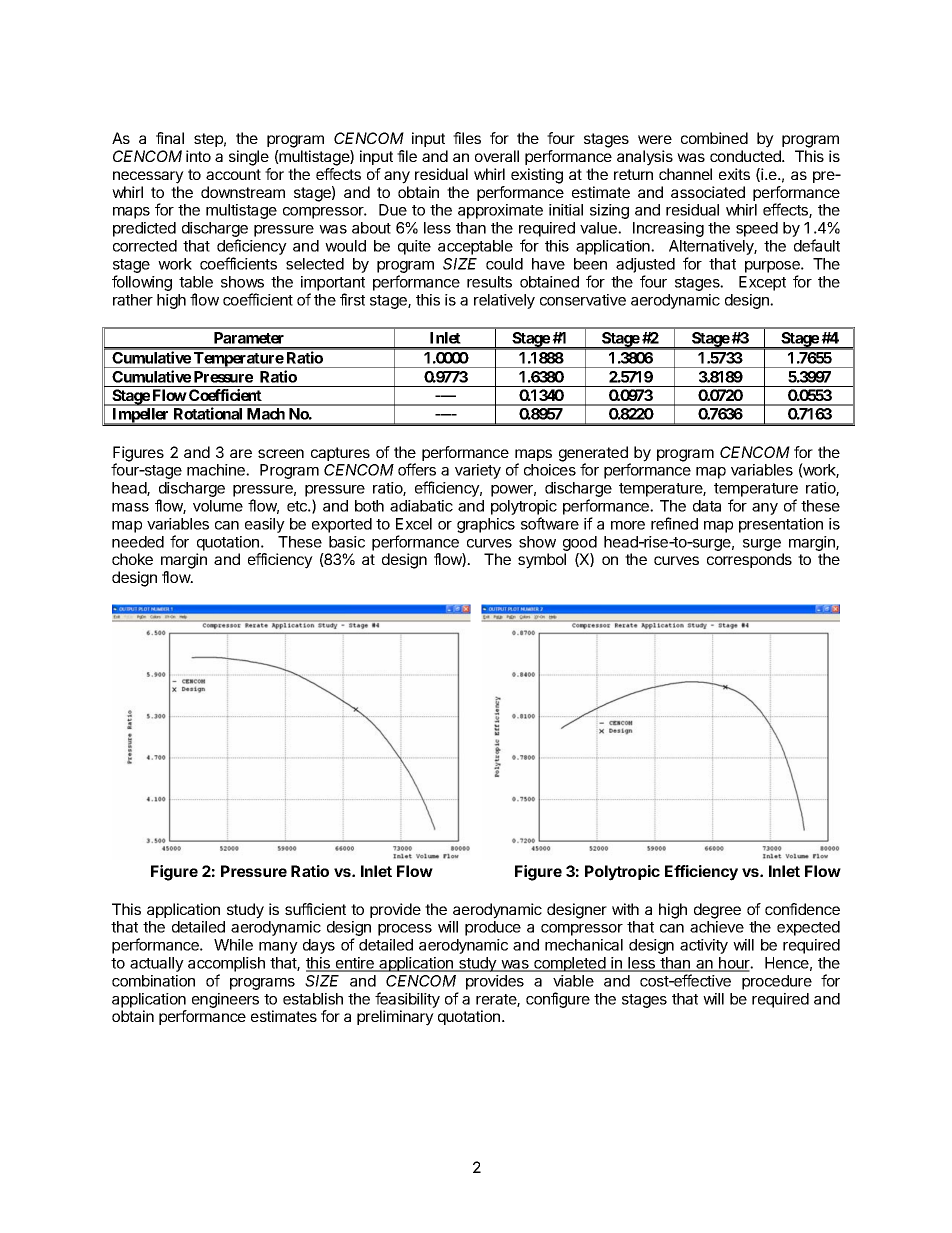 The width and height of the page is (952, 1233). What do you see at coordinates (762, 283) in the page?
I see `Except` at bounding box center [762, 283].
